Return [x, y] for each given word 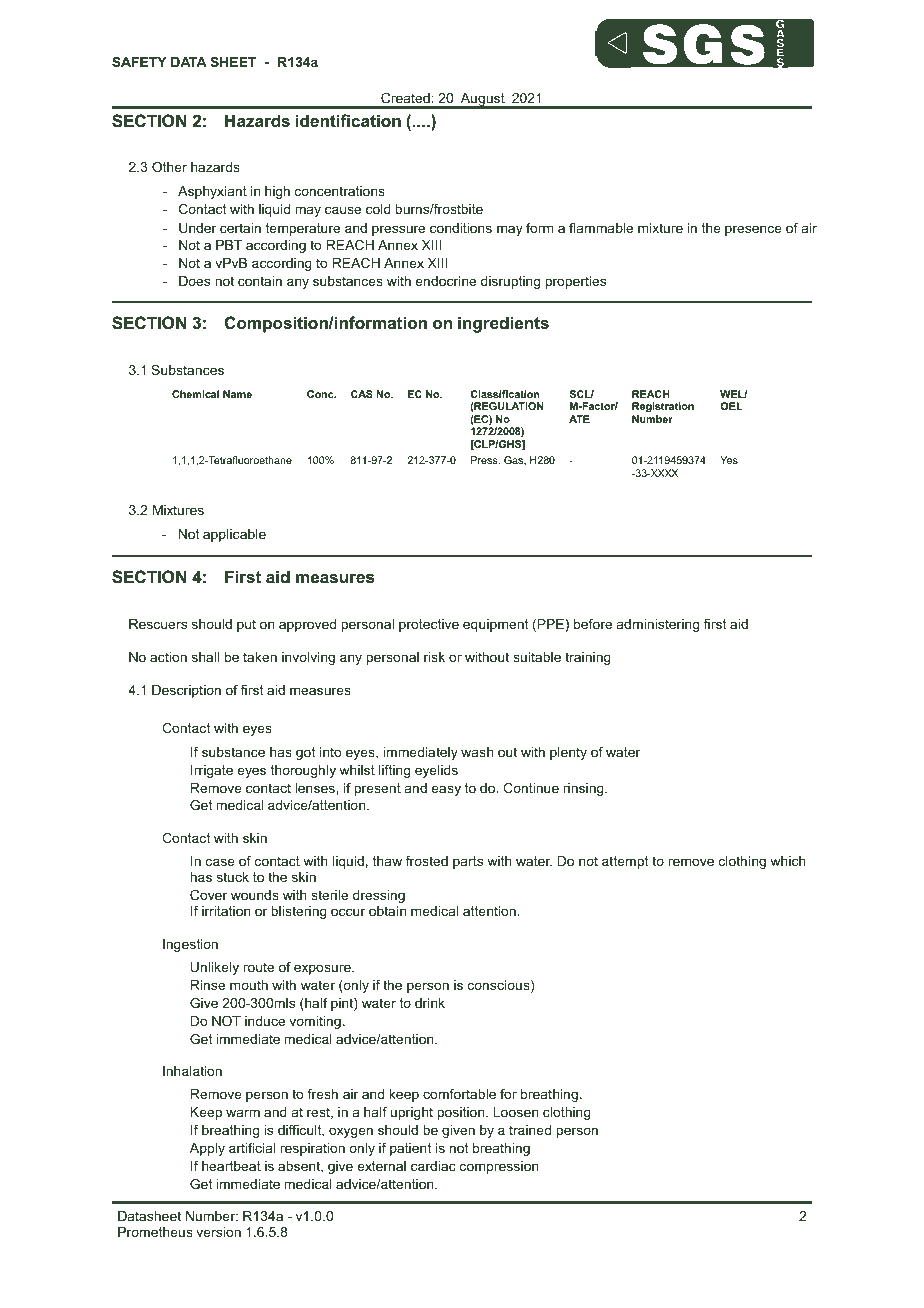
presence [753, 230]
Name [237, 394]
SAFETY [139, 62]
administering [658, 625]
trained [530, 1130]
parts [468, 862]
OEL [731, 406]
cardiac [433, 1166]
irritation [226, 911]
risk [434, 657]
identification [348, 120]
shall [205, 657]
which [788, 861]
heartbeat [231, 1166]
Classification [504, 394]
